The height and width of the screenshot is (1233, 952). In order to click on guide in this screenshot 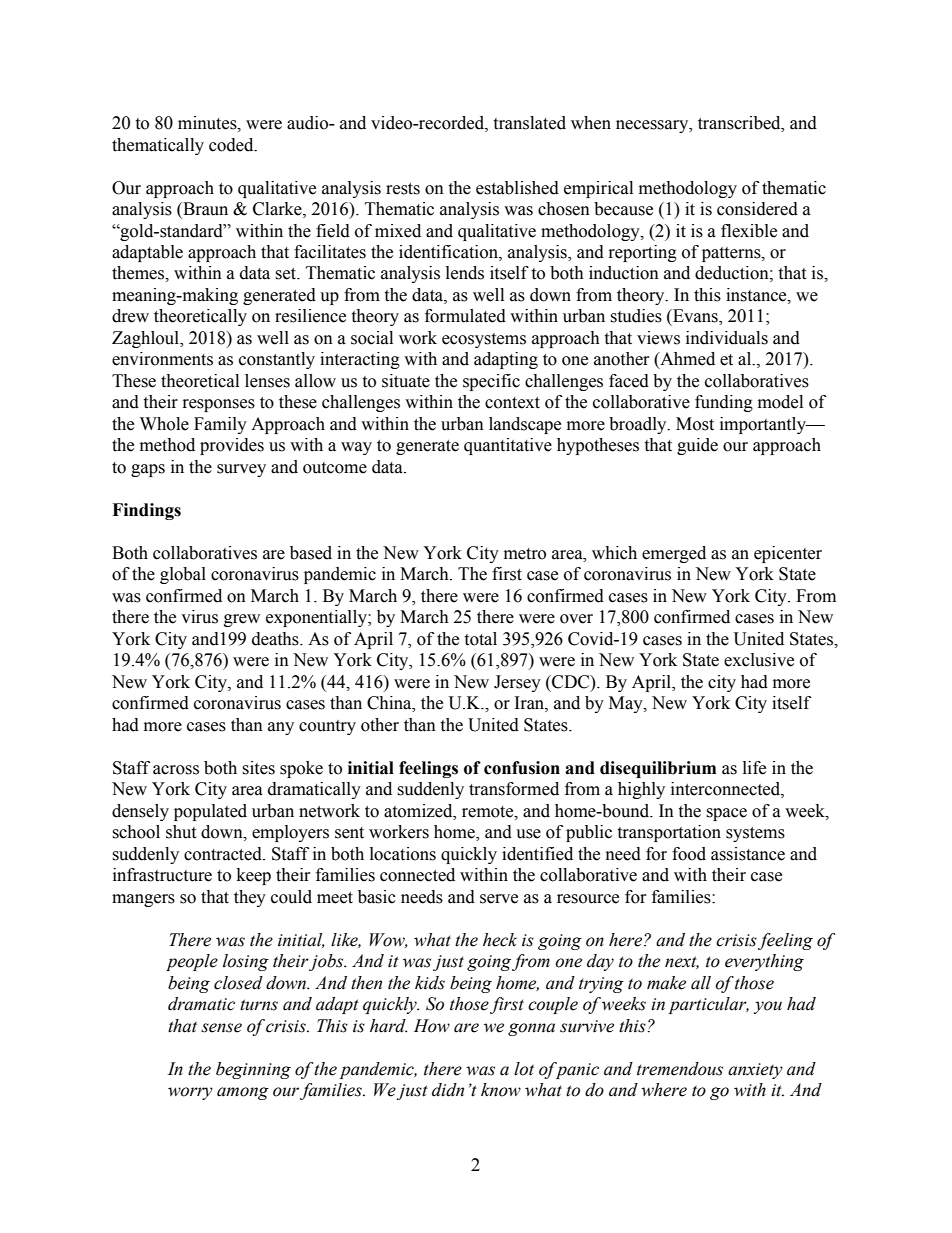, I will do `click(697, 446)`.
